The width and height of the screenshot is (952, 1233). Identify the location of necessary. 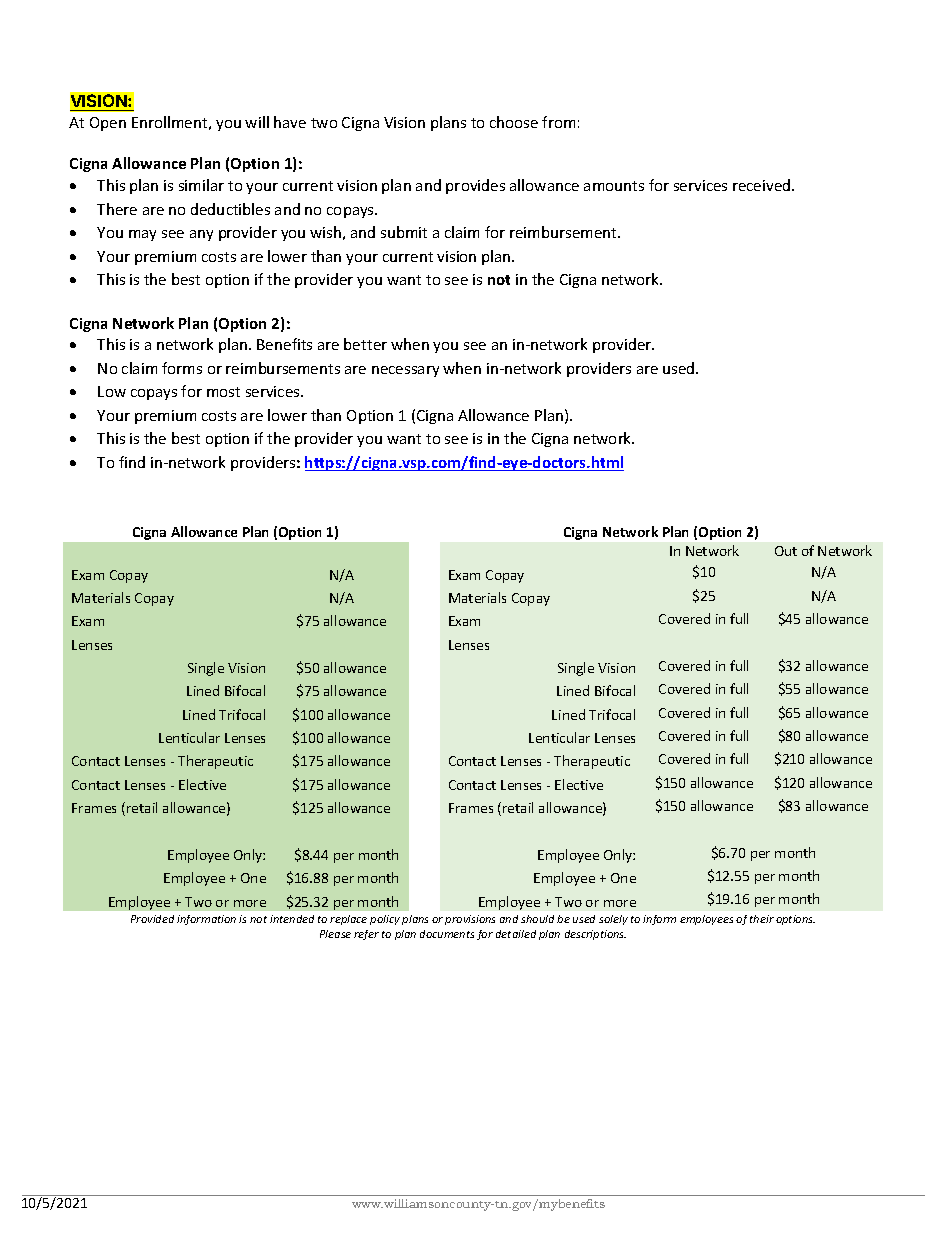
(405, 371).
